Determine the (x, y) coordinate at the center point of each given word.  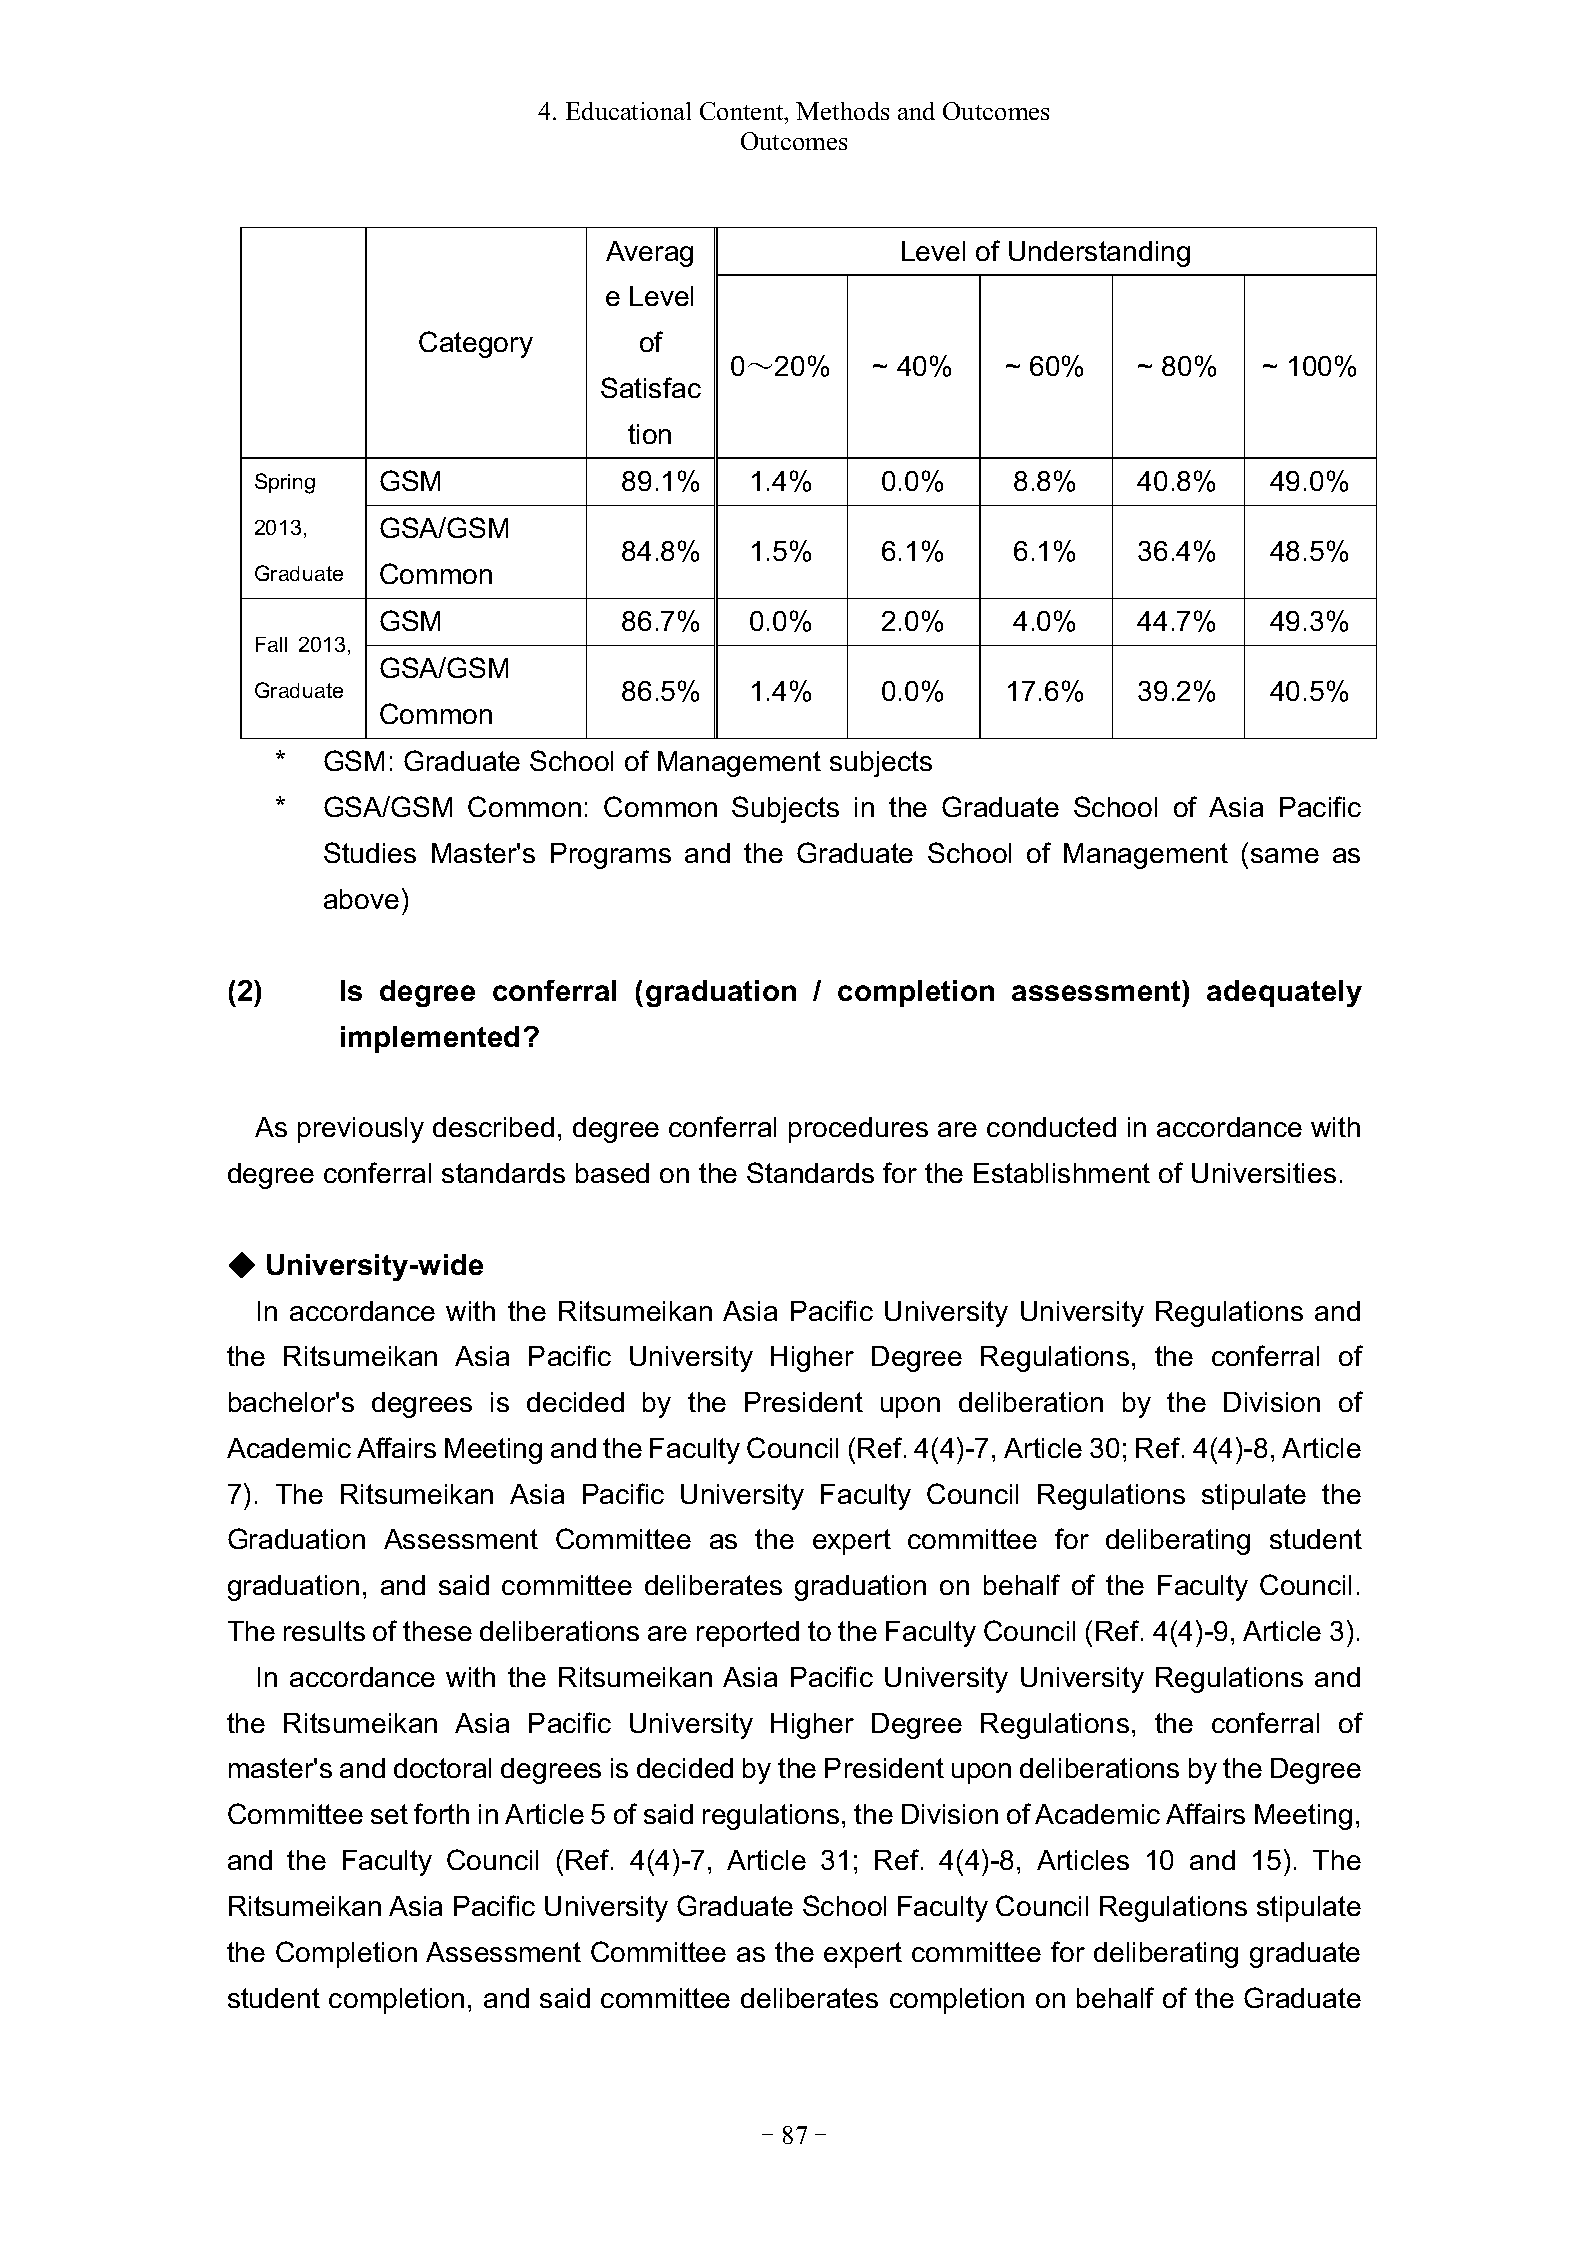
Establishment (1062, 1173)
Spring (285, 483)
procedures (858, 1130)
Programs (611, 856)
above (361, 899)
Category (476, 344)
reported (748, 1634)
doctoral (442, 1768)
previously (361, 1130)
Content (743, 111)
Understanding (1099, 254)
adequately (1284, 993)
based (612, 1173)
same (1285, 855)
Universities (1264, 1173)
